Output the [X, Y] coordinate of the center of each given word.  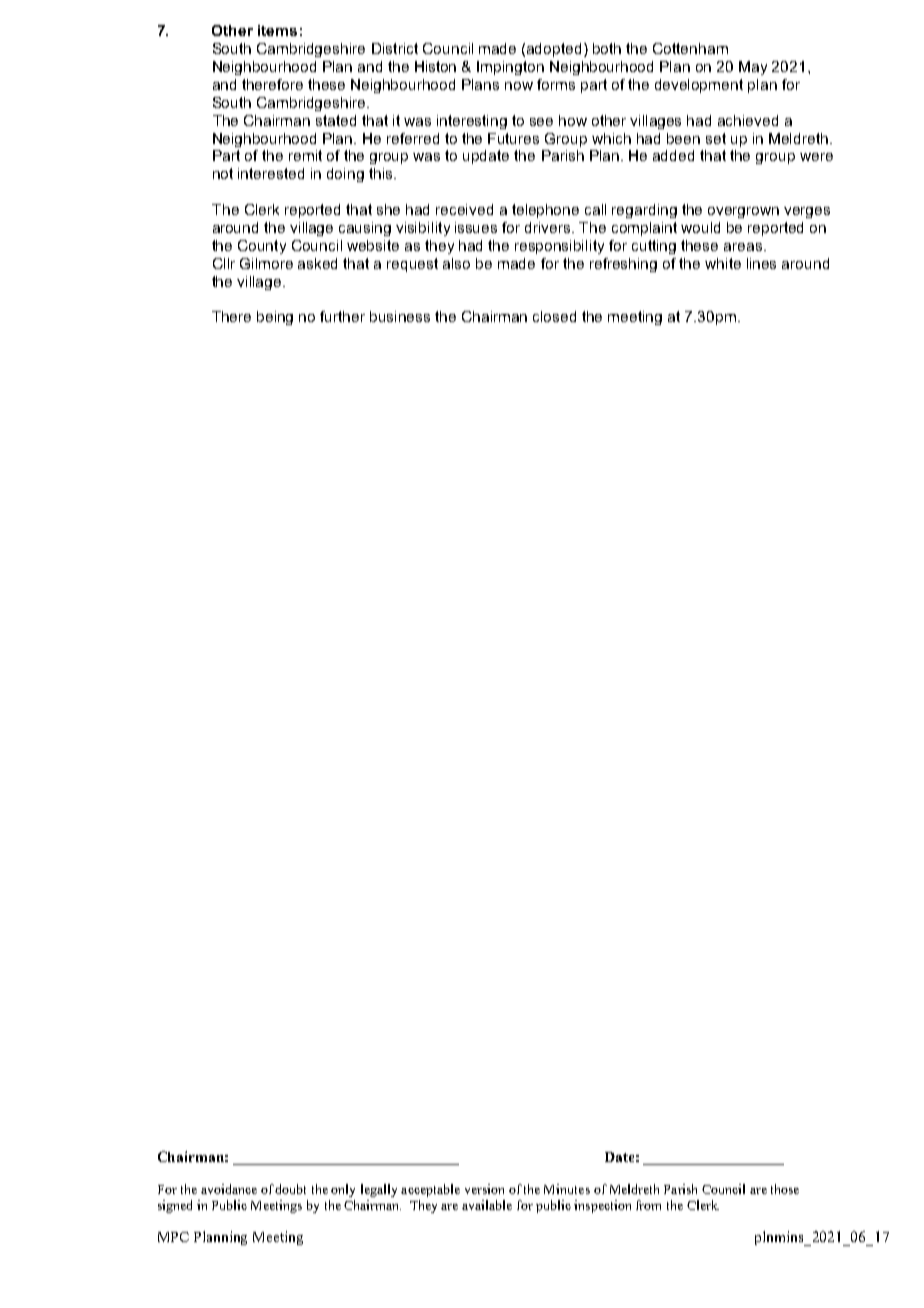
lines [761, 263]
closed [554, 316]
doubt [290, 1189]
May [753, 68]
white [723, 263]
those [785, 1189]
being [275, 318]
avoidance [229, 1189]
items [277, 30]
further [342, 316]
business [400, 316]
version [484, 1189]
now [519, 86]
